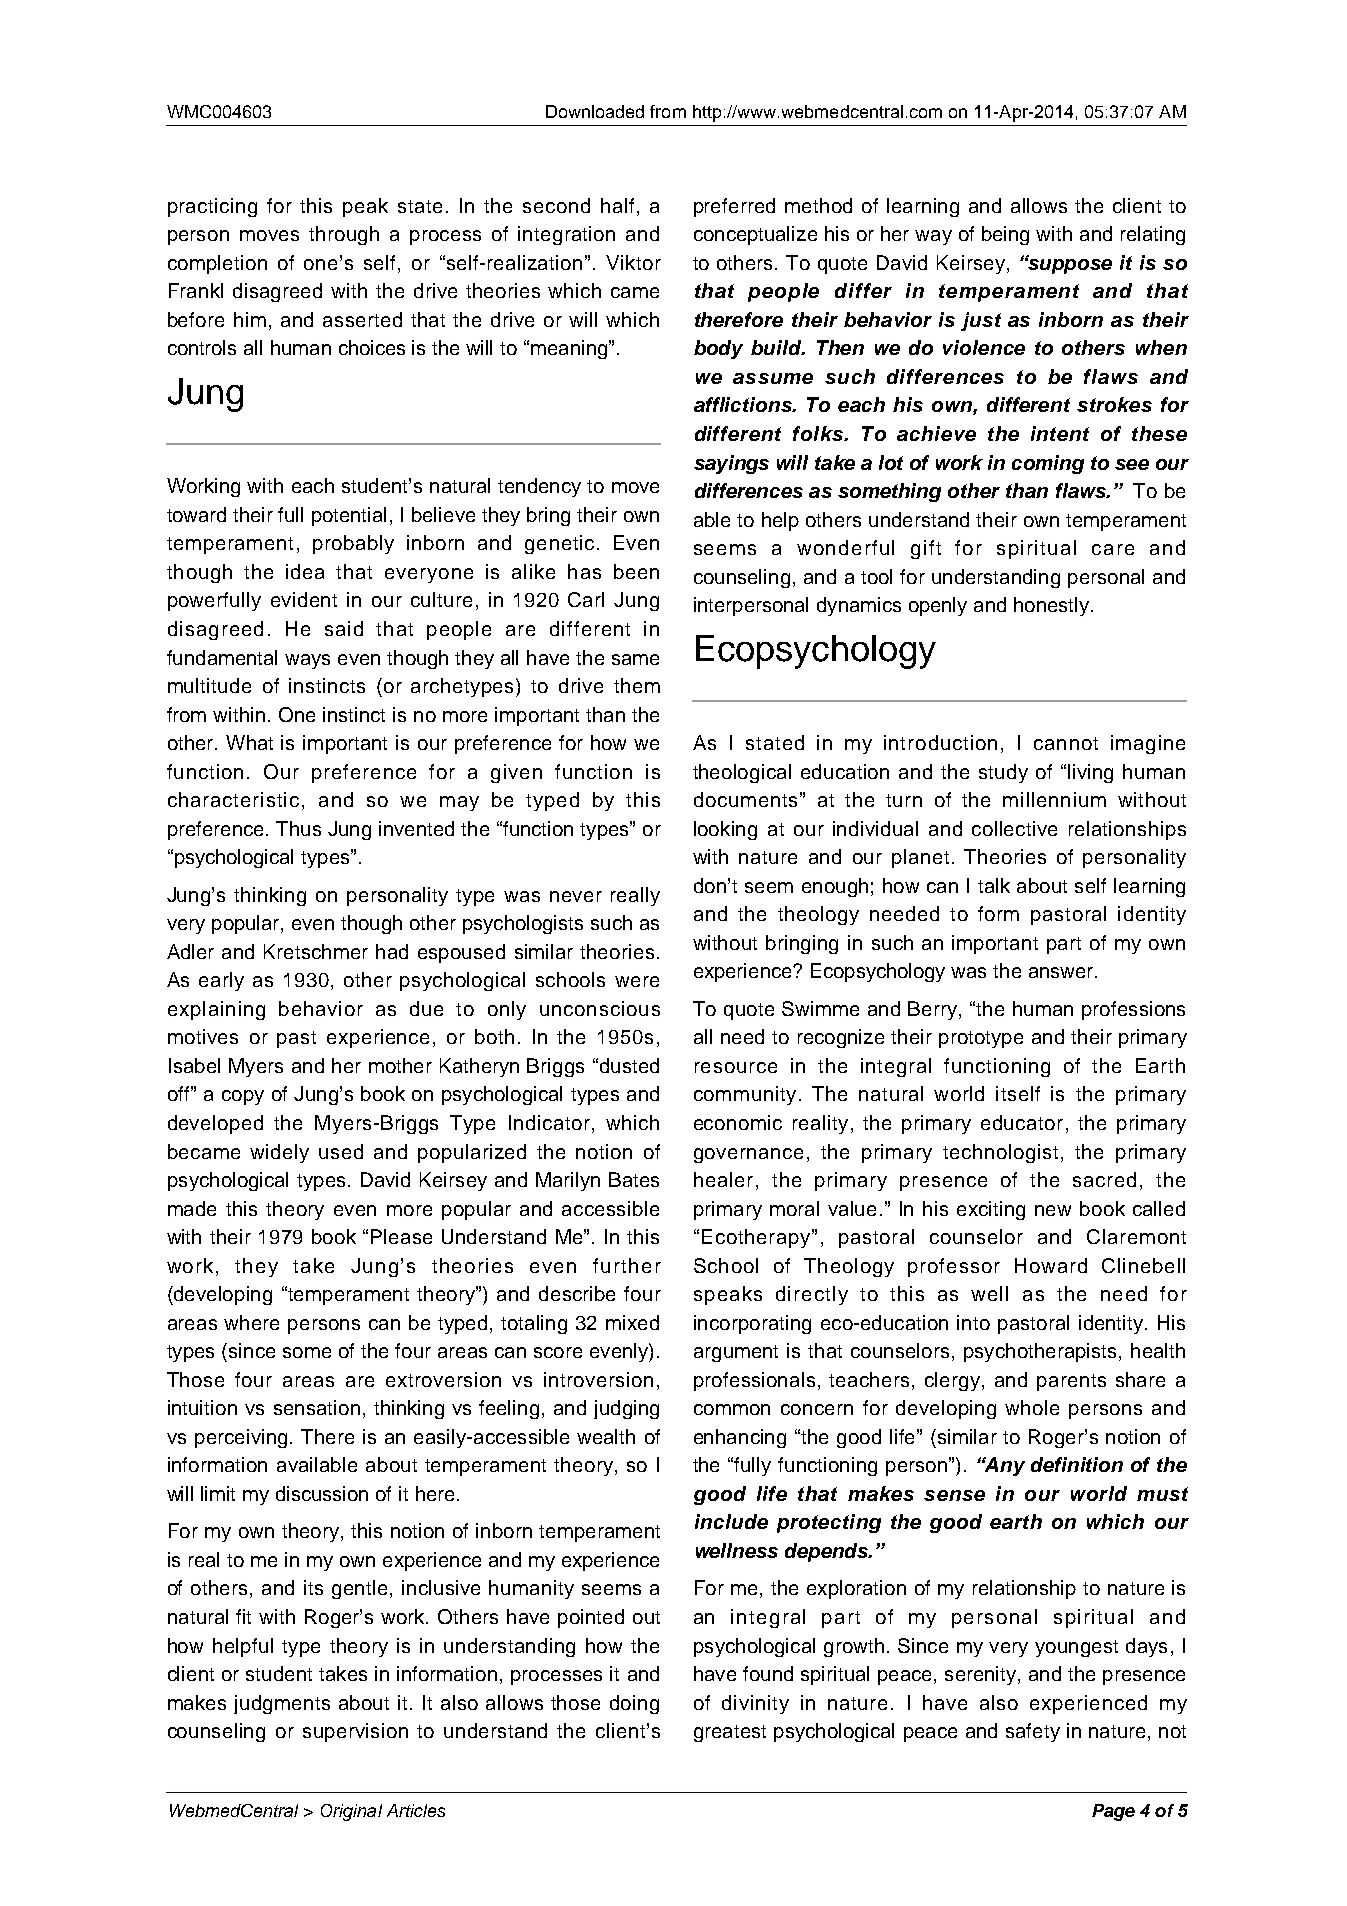 The height and width of the screenshot is (1906, 1347). What do you see at coordinates (344, 235) in the screenshot?
I see `through` at bounding box center [344, 235].
